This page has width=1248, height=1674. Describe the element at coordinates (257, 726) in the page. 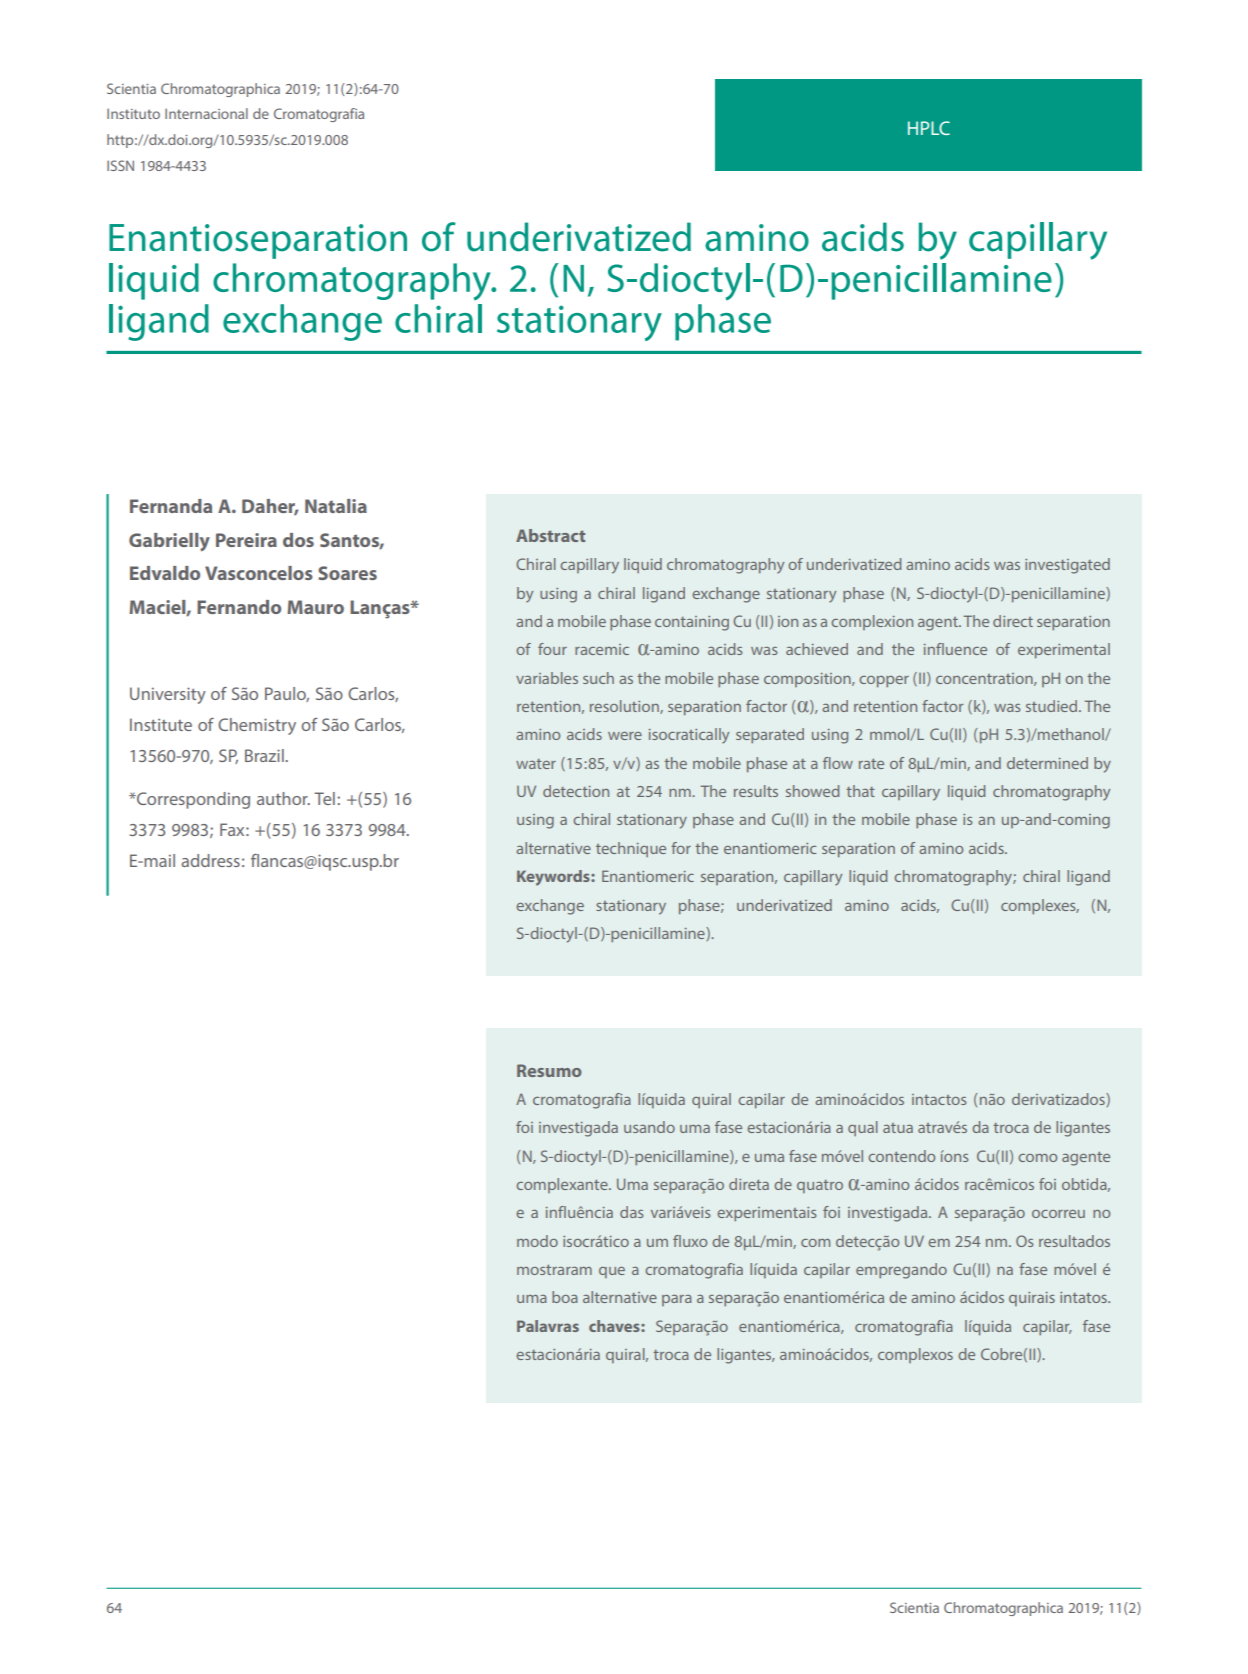

I see `Chemistry` at that location.
